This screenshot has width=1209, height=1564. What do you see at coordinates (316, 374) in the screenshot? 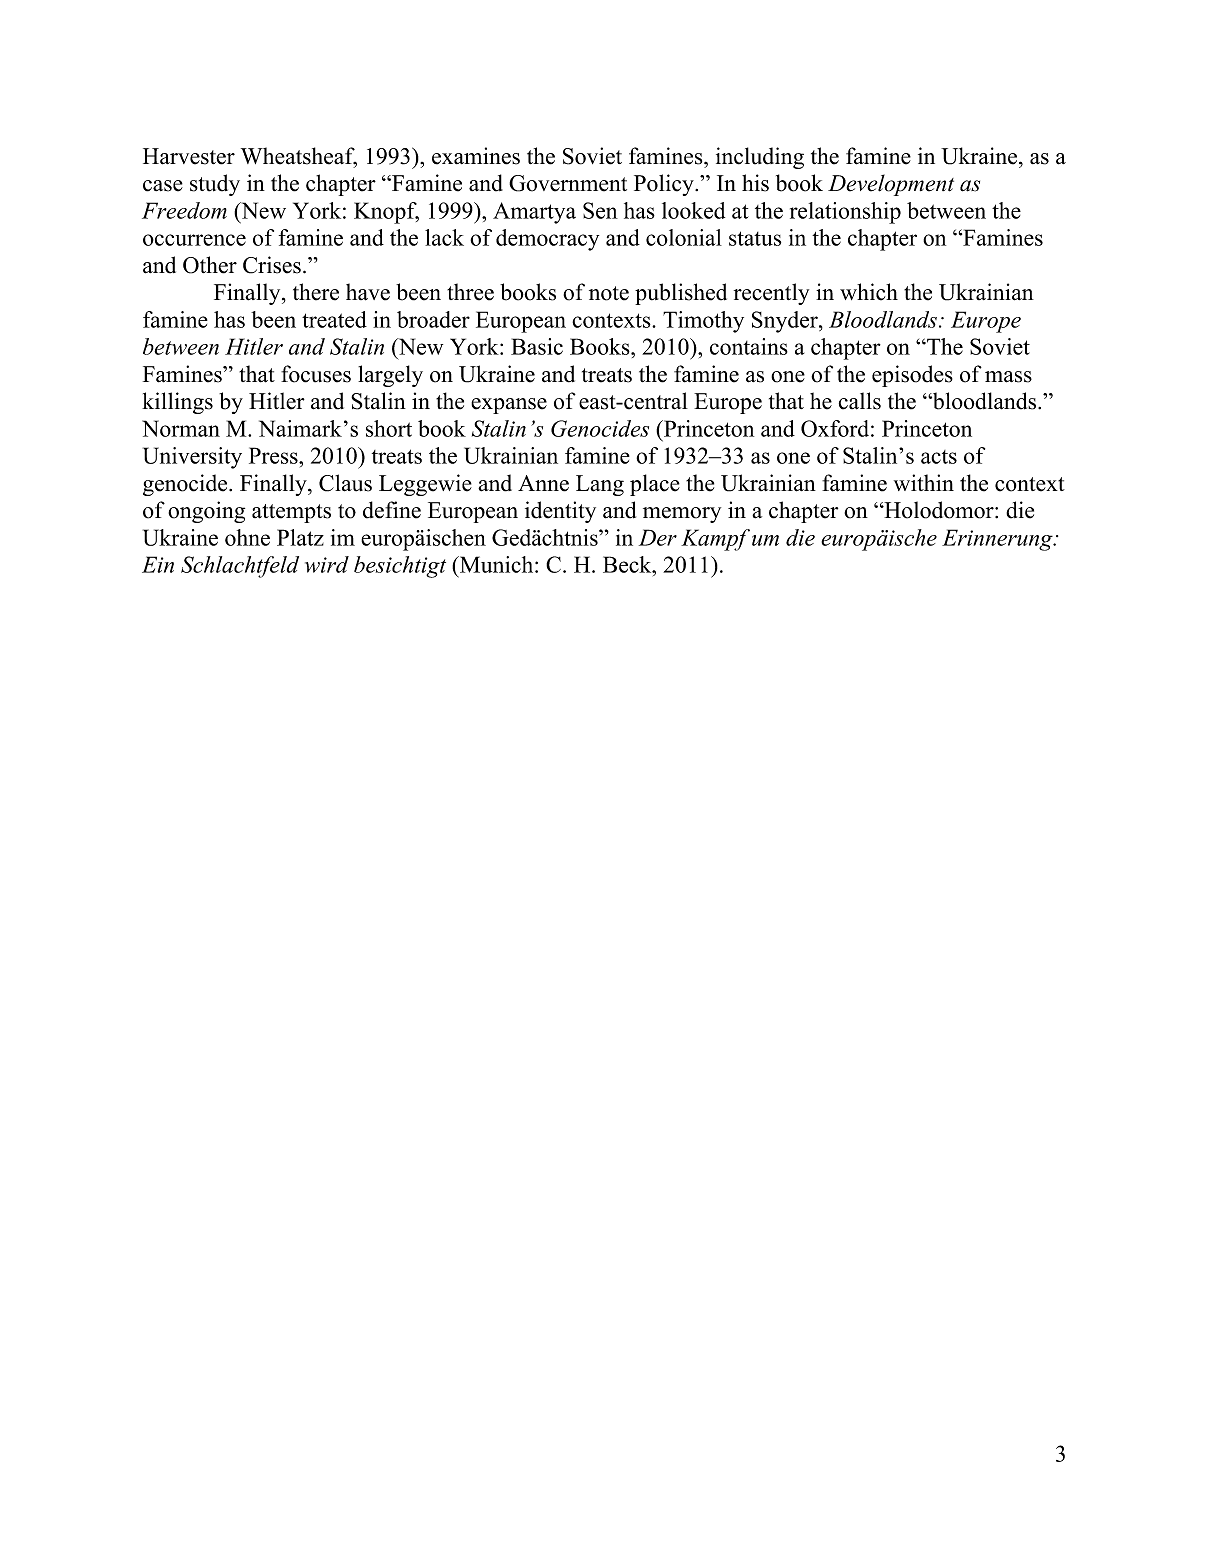
I see `focuses` at bounding box center [316, 374].
